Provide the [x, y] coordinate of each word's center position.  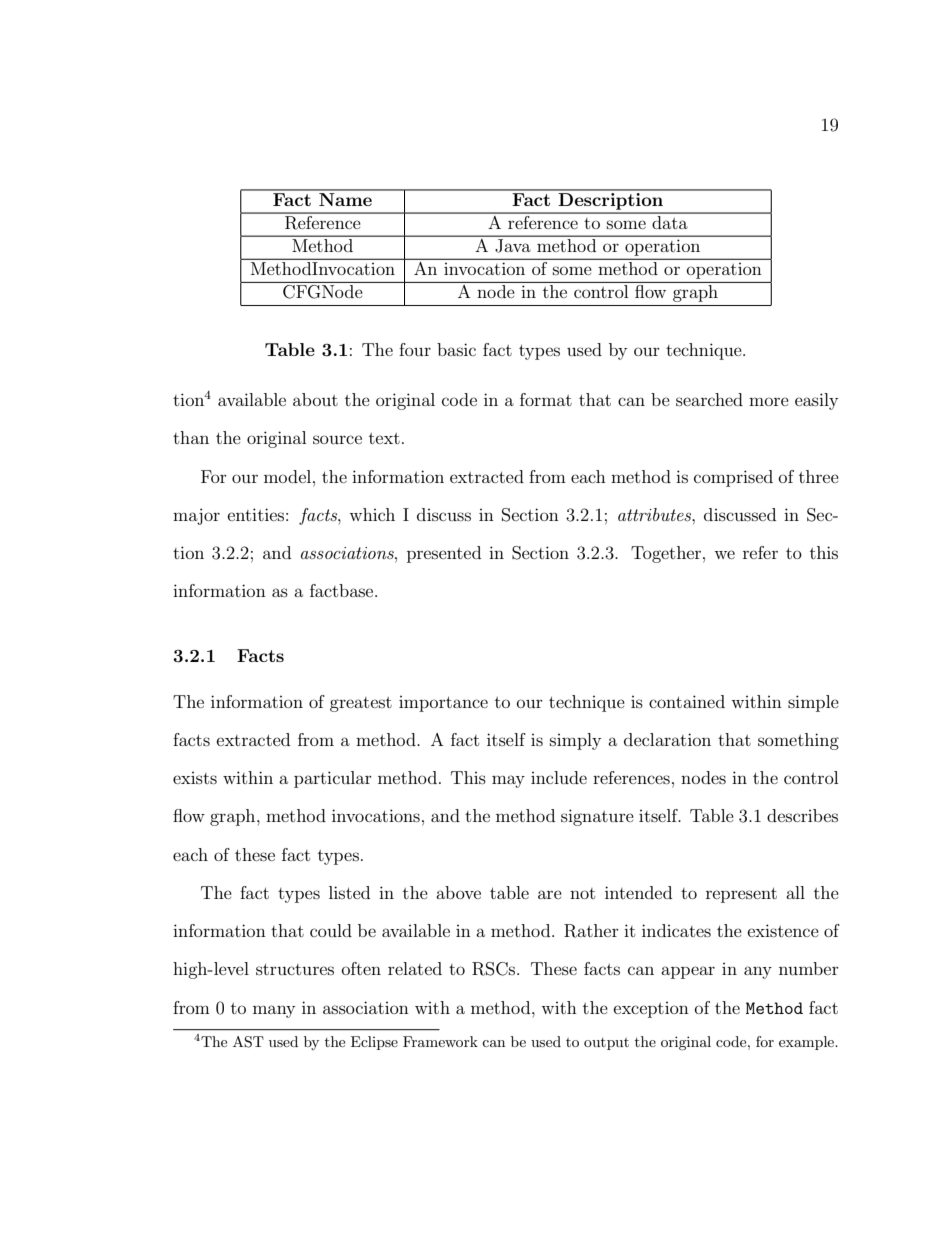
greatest [361, 704]
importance [443, 704]
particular [333, 779]
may [508, 781]
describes [802, 815]
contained [687, 701]
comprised [733, 478]
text [384, 438]
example [808, 1043]
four [415, 349]
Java [513, 246]
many [274, 1011]
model [289, 476]
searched [709, 399]
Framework [440, 1041]
